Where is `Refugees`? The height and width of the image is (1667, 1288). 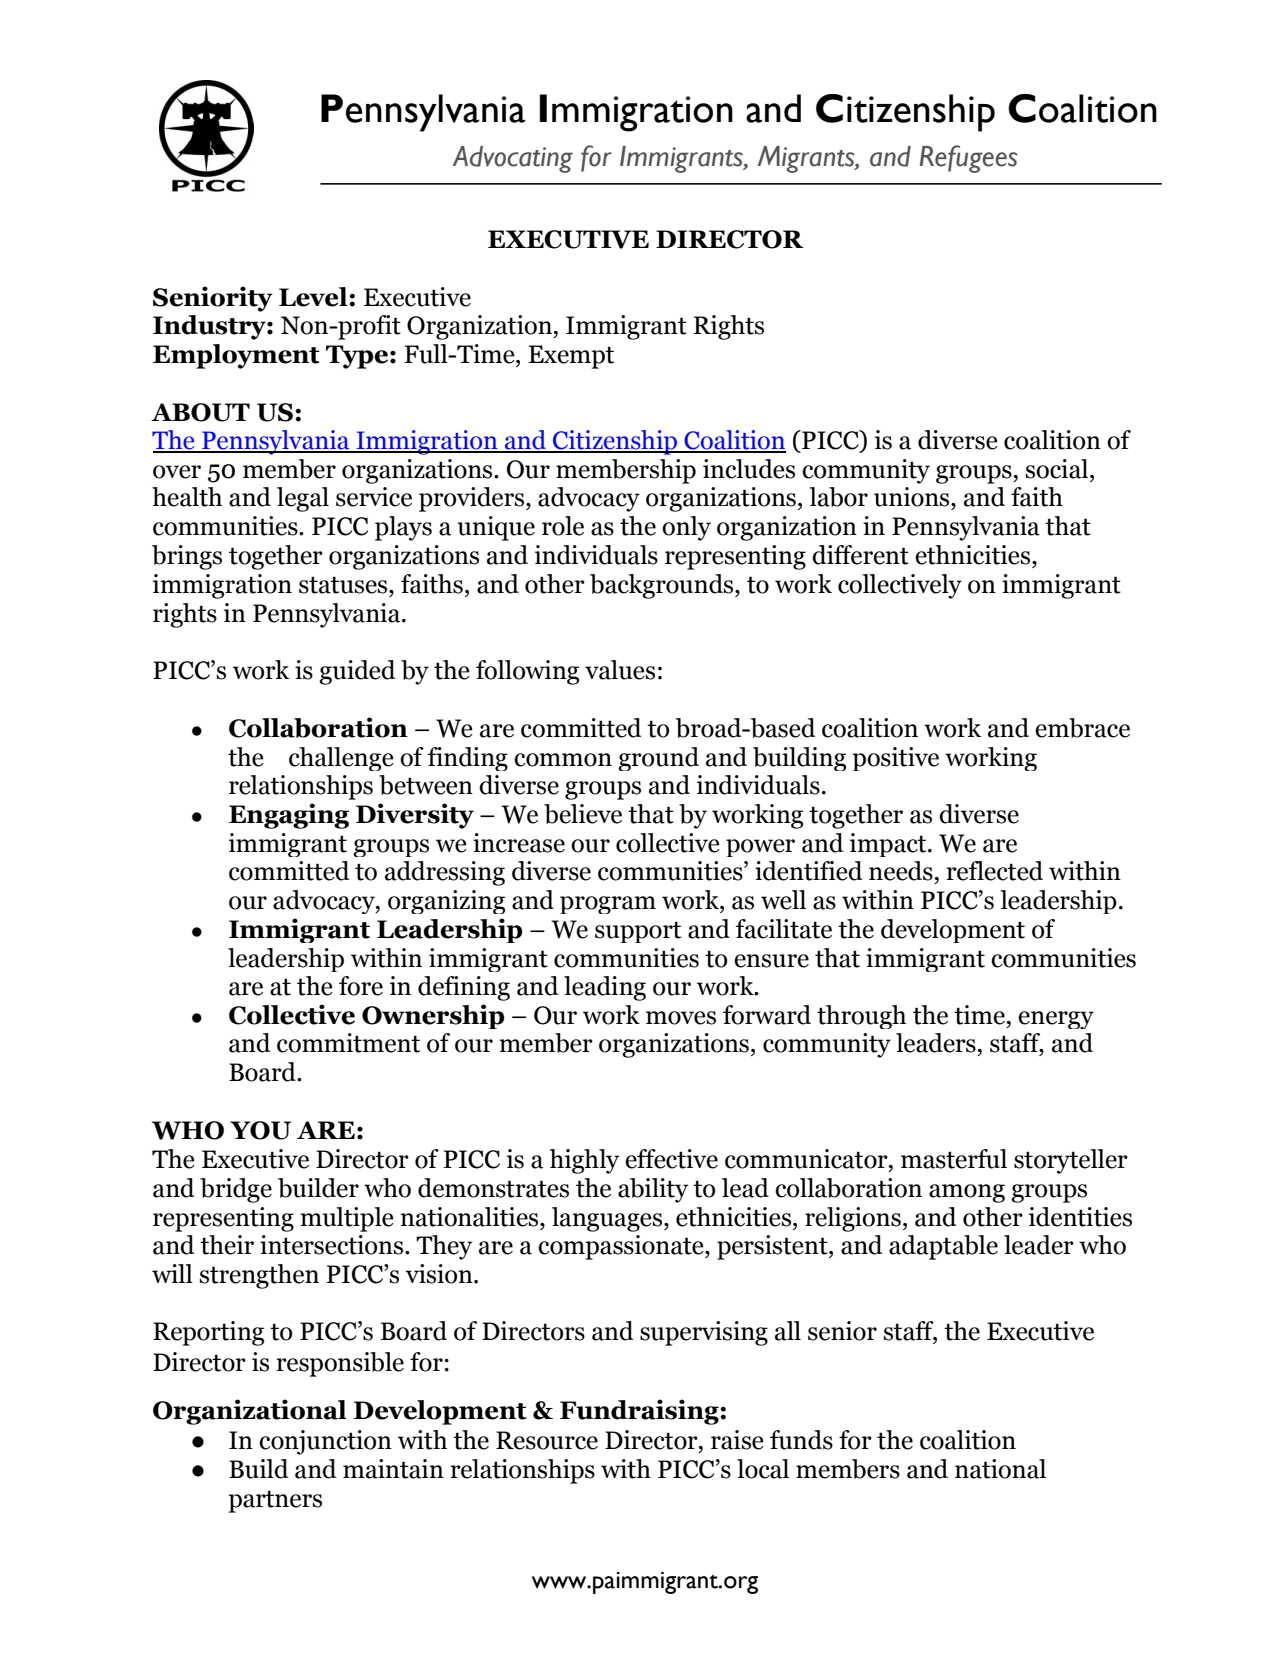 Refugees is located at coordinates (968, 159).
